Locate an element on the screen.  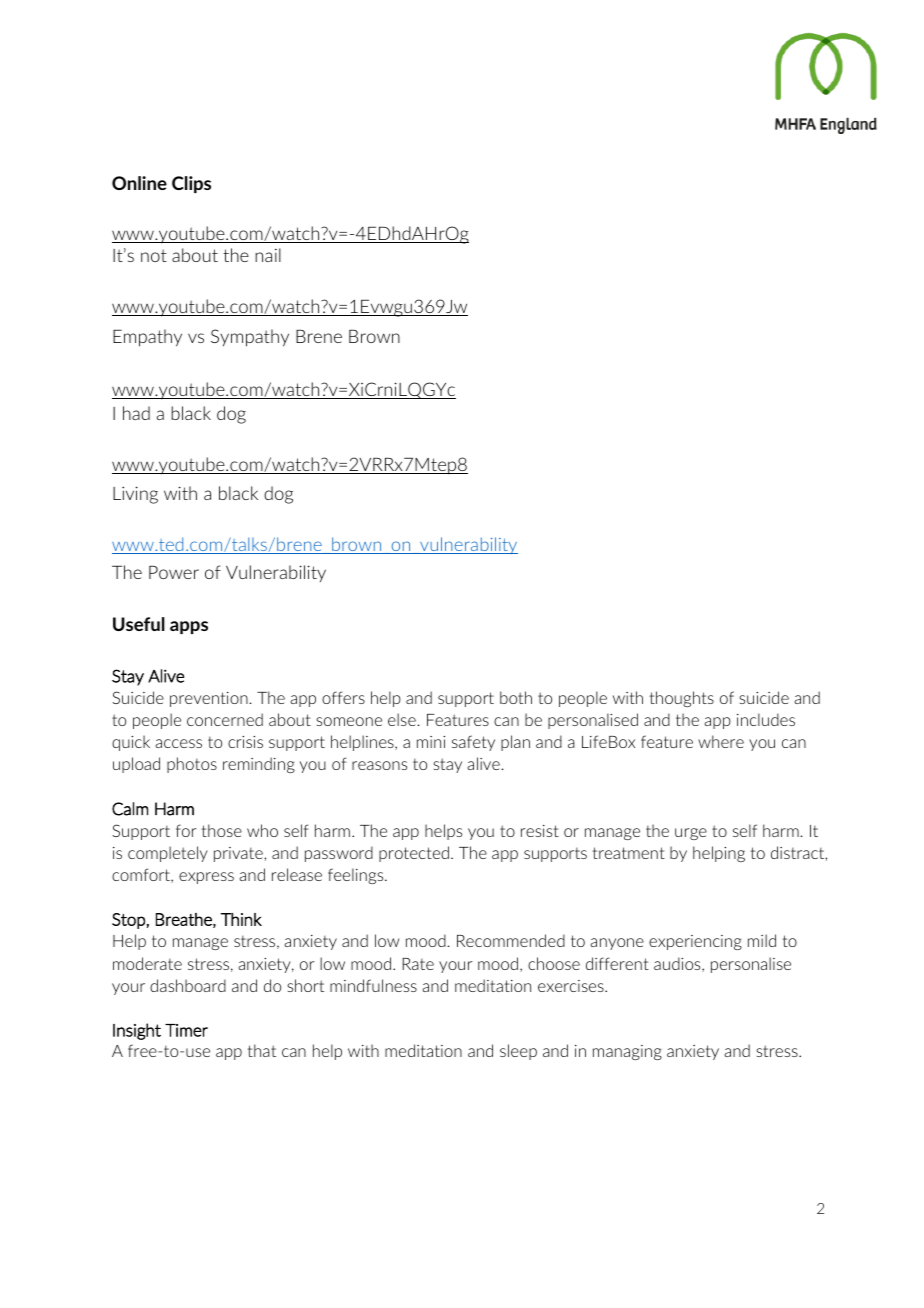
Sympathy is located at coordinates (250, 338).
